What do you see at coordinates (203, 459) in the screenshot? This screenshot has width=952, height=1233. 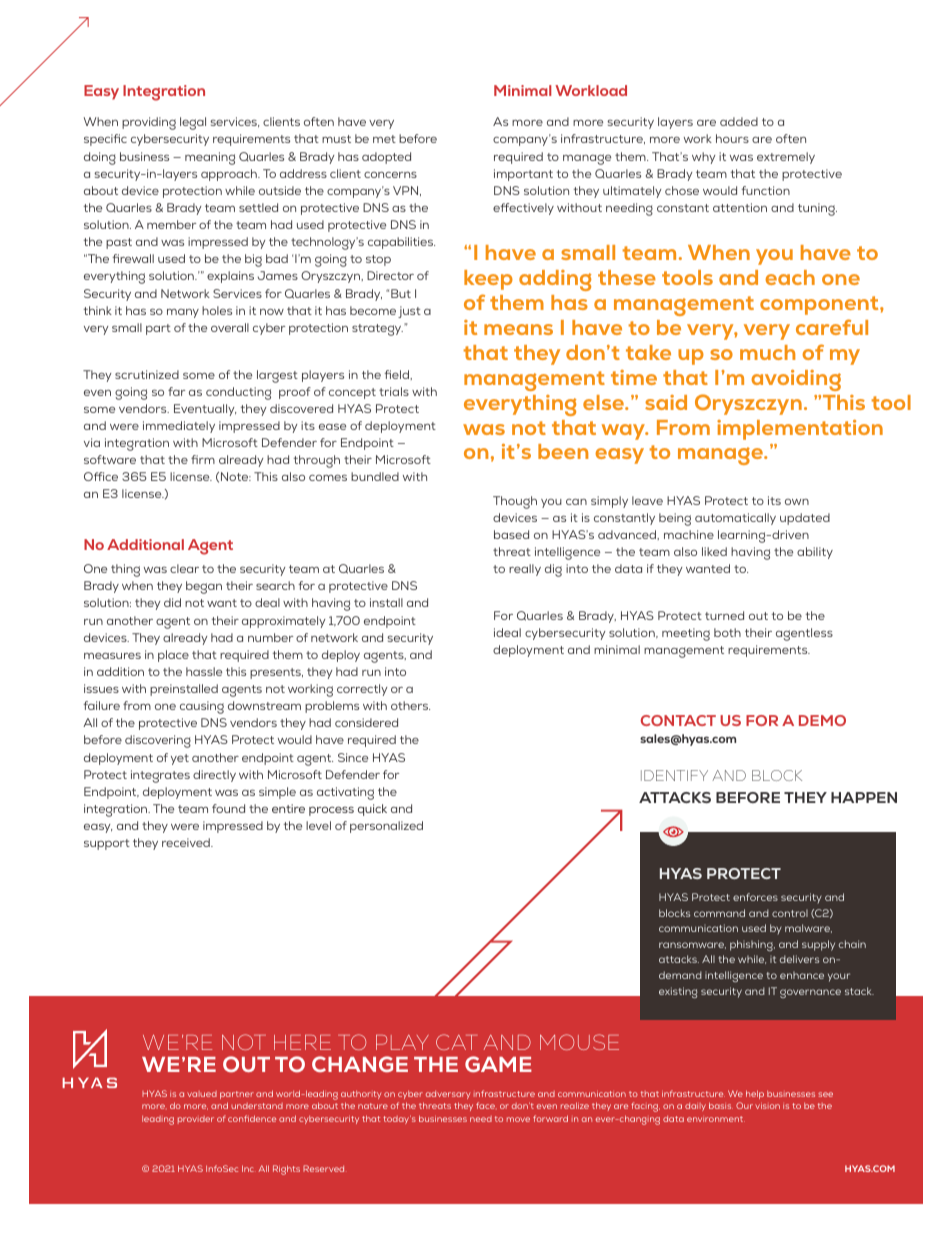 I see `firm` at bounding box center [203, 459].
